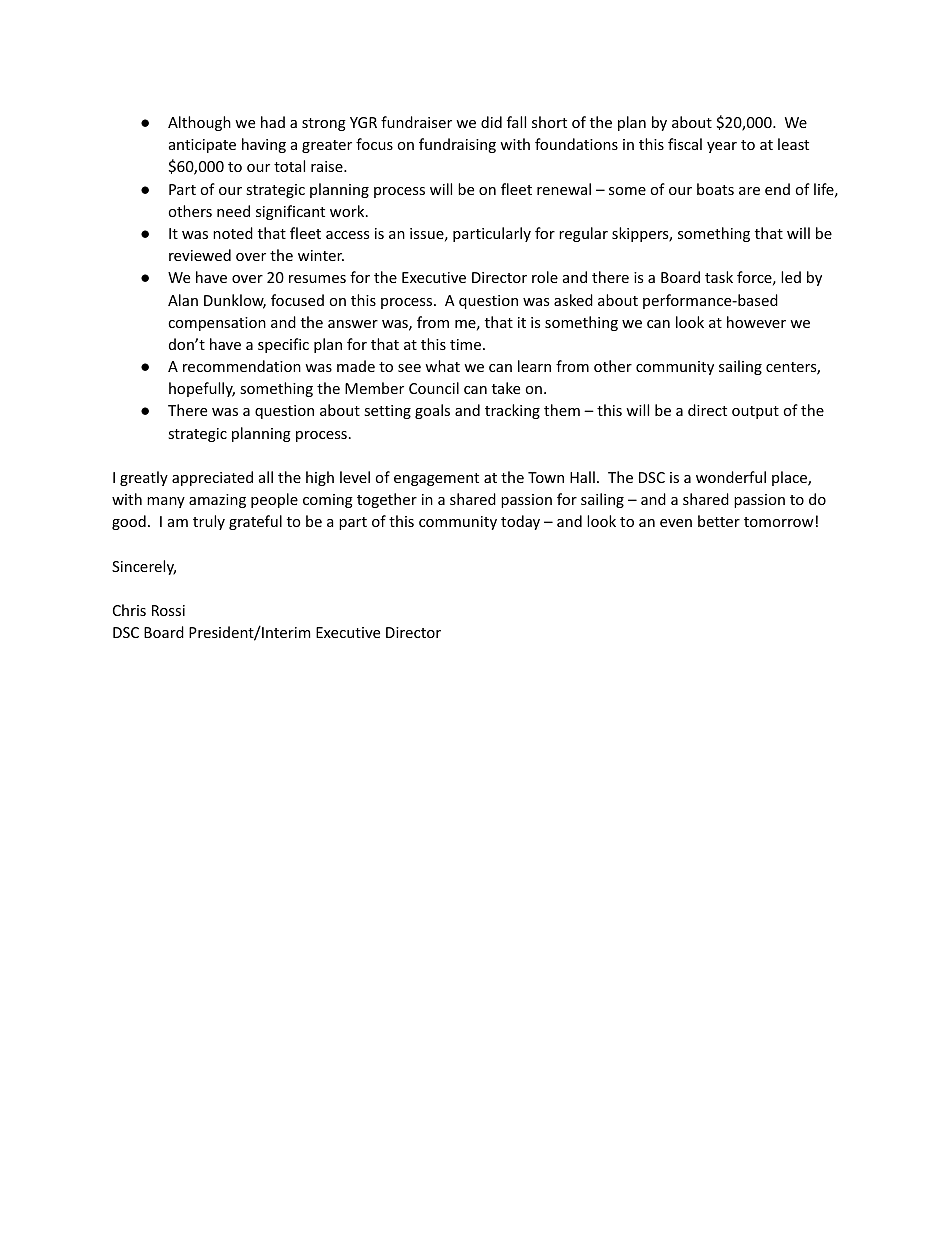 Image resolution: width=952 pixels, height=1233 pixels. Describe the element at coordinates (242, 366) in the screenshot. I see `recommendation` at that location.
